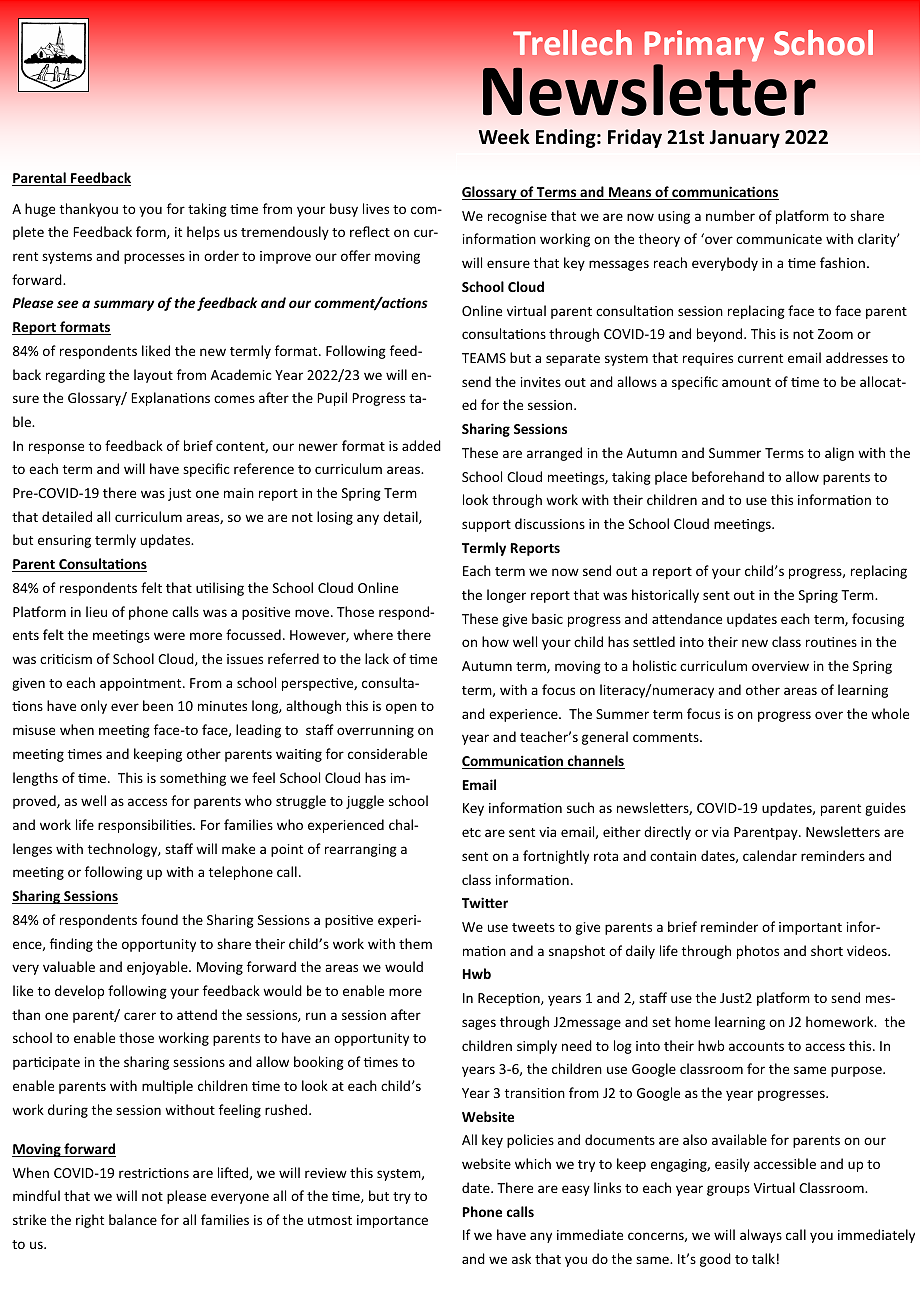 This screenshot has height=1308, width=924. What do you see at coordinates (504, 137) in the screenshot?
I see `Week` at bounding box center [504, 137].
